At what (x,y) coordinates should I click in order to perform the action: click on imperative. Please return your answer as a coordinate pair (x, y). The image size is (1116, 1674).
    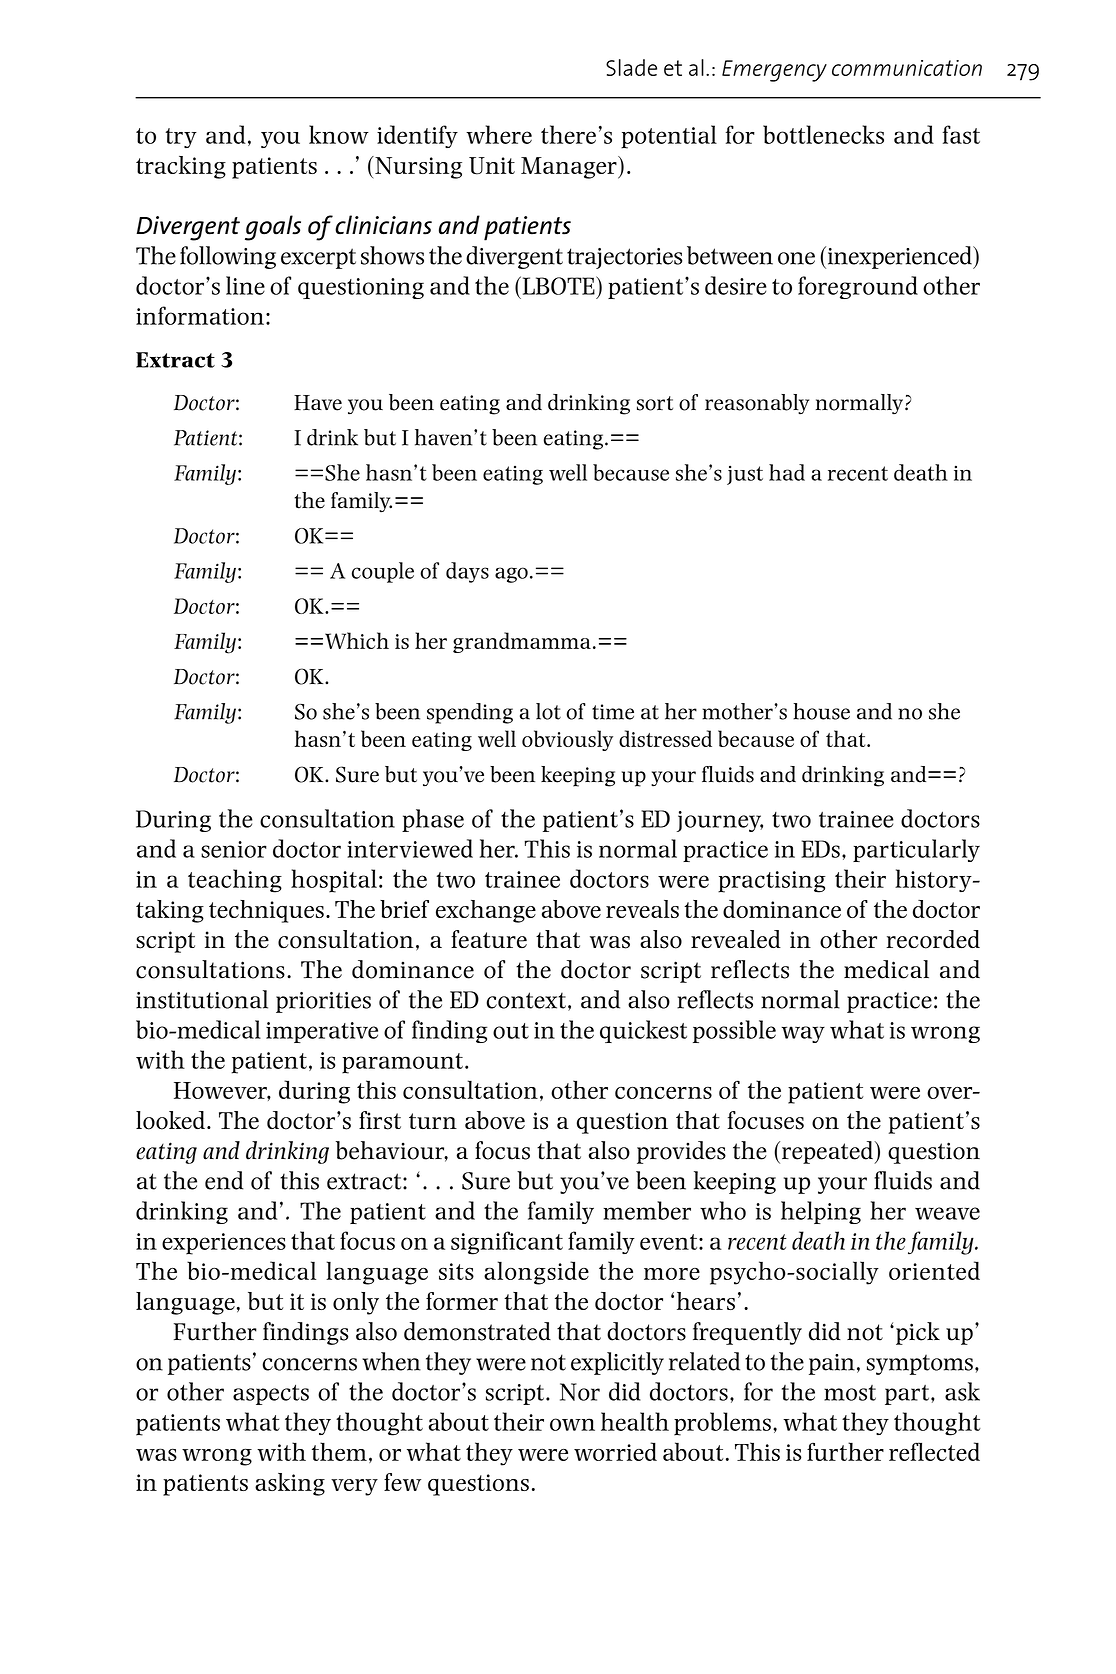
    Looking at the image, I should click on (322, 1032).
